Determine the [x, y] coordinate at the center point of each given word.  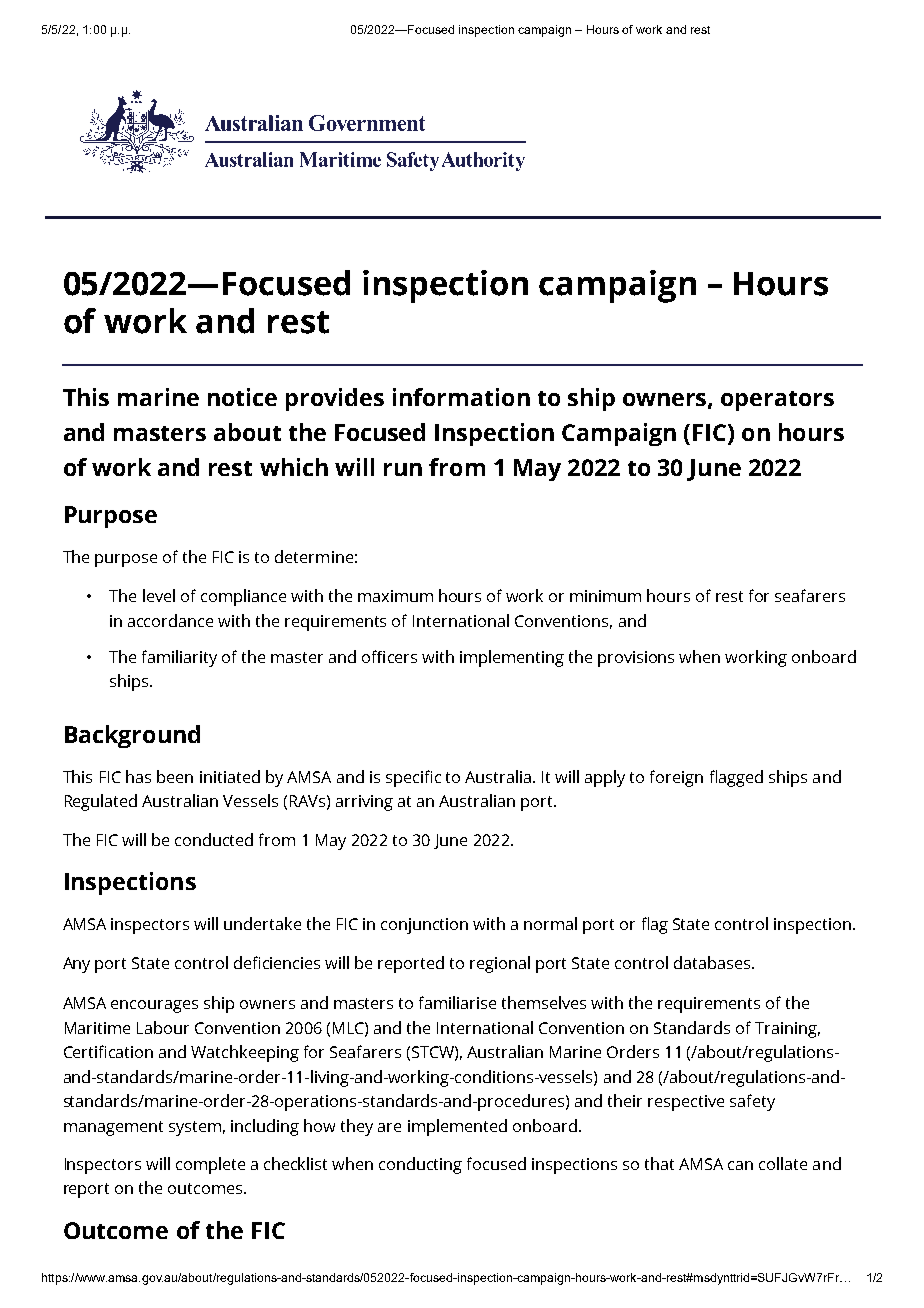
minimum [605, 596]
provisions [636, 659]
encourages [154, 1006]
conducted [214, 839]
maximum [395, 596]
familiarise [457, 1002]
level [159, 595]
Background [132, 736]
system [195, 1128]
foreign [676, 778]
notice [242, 397]
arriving [364, 803]
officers [389, 656]
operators [777, 401]
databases [713, 962]
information [461, 397]
